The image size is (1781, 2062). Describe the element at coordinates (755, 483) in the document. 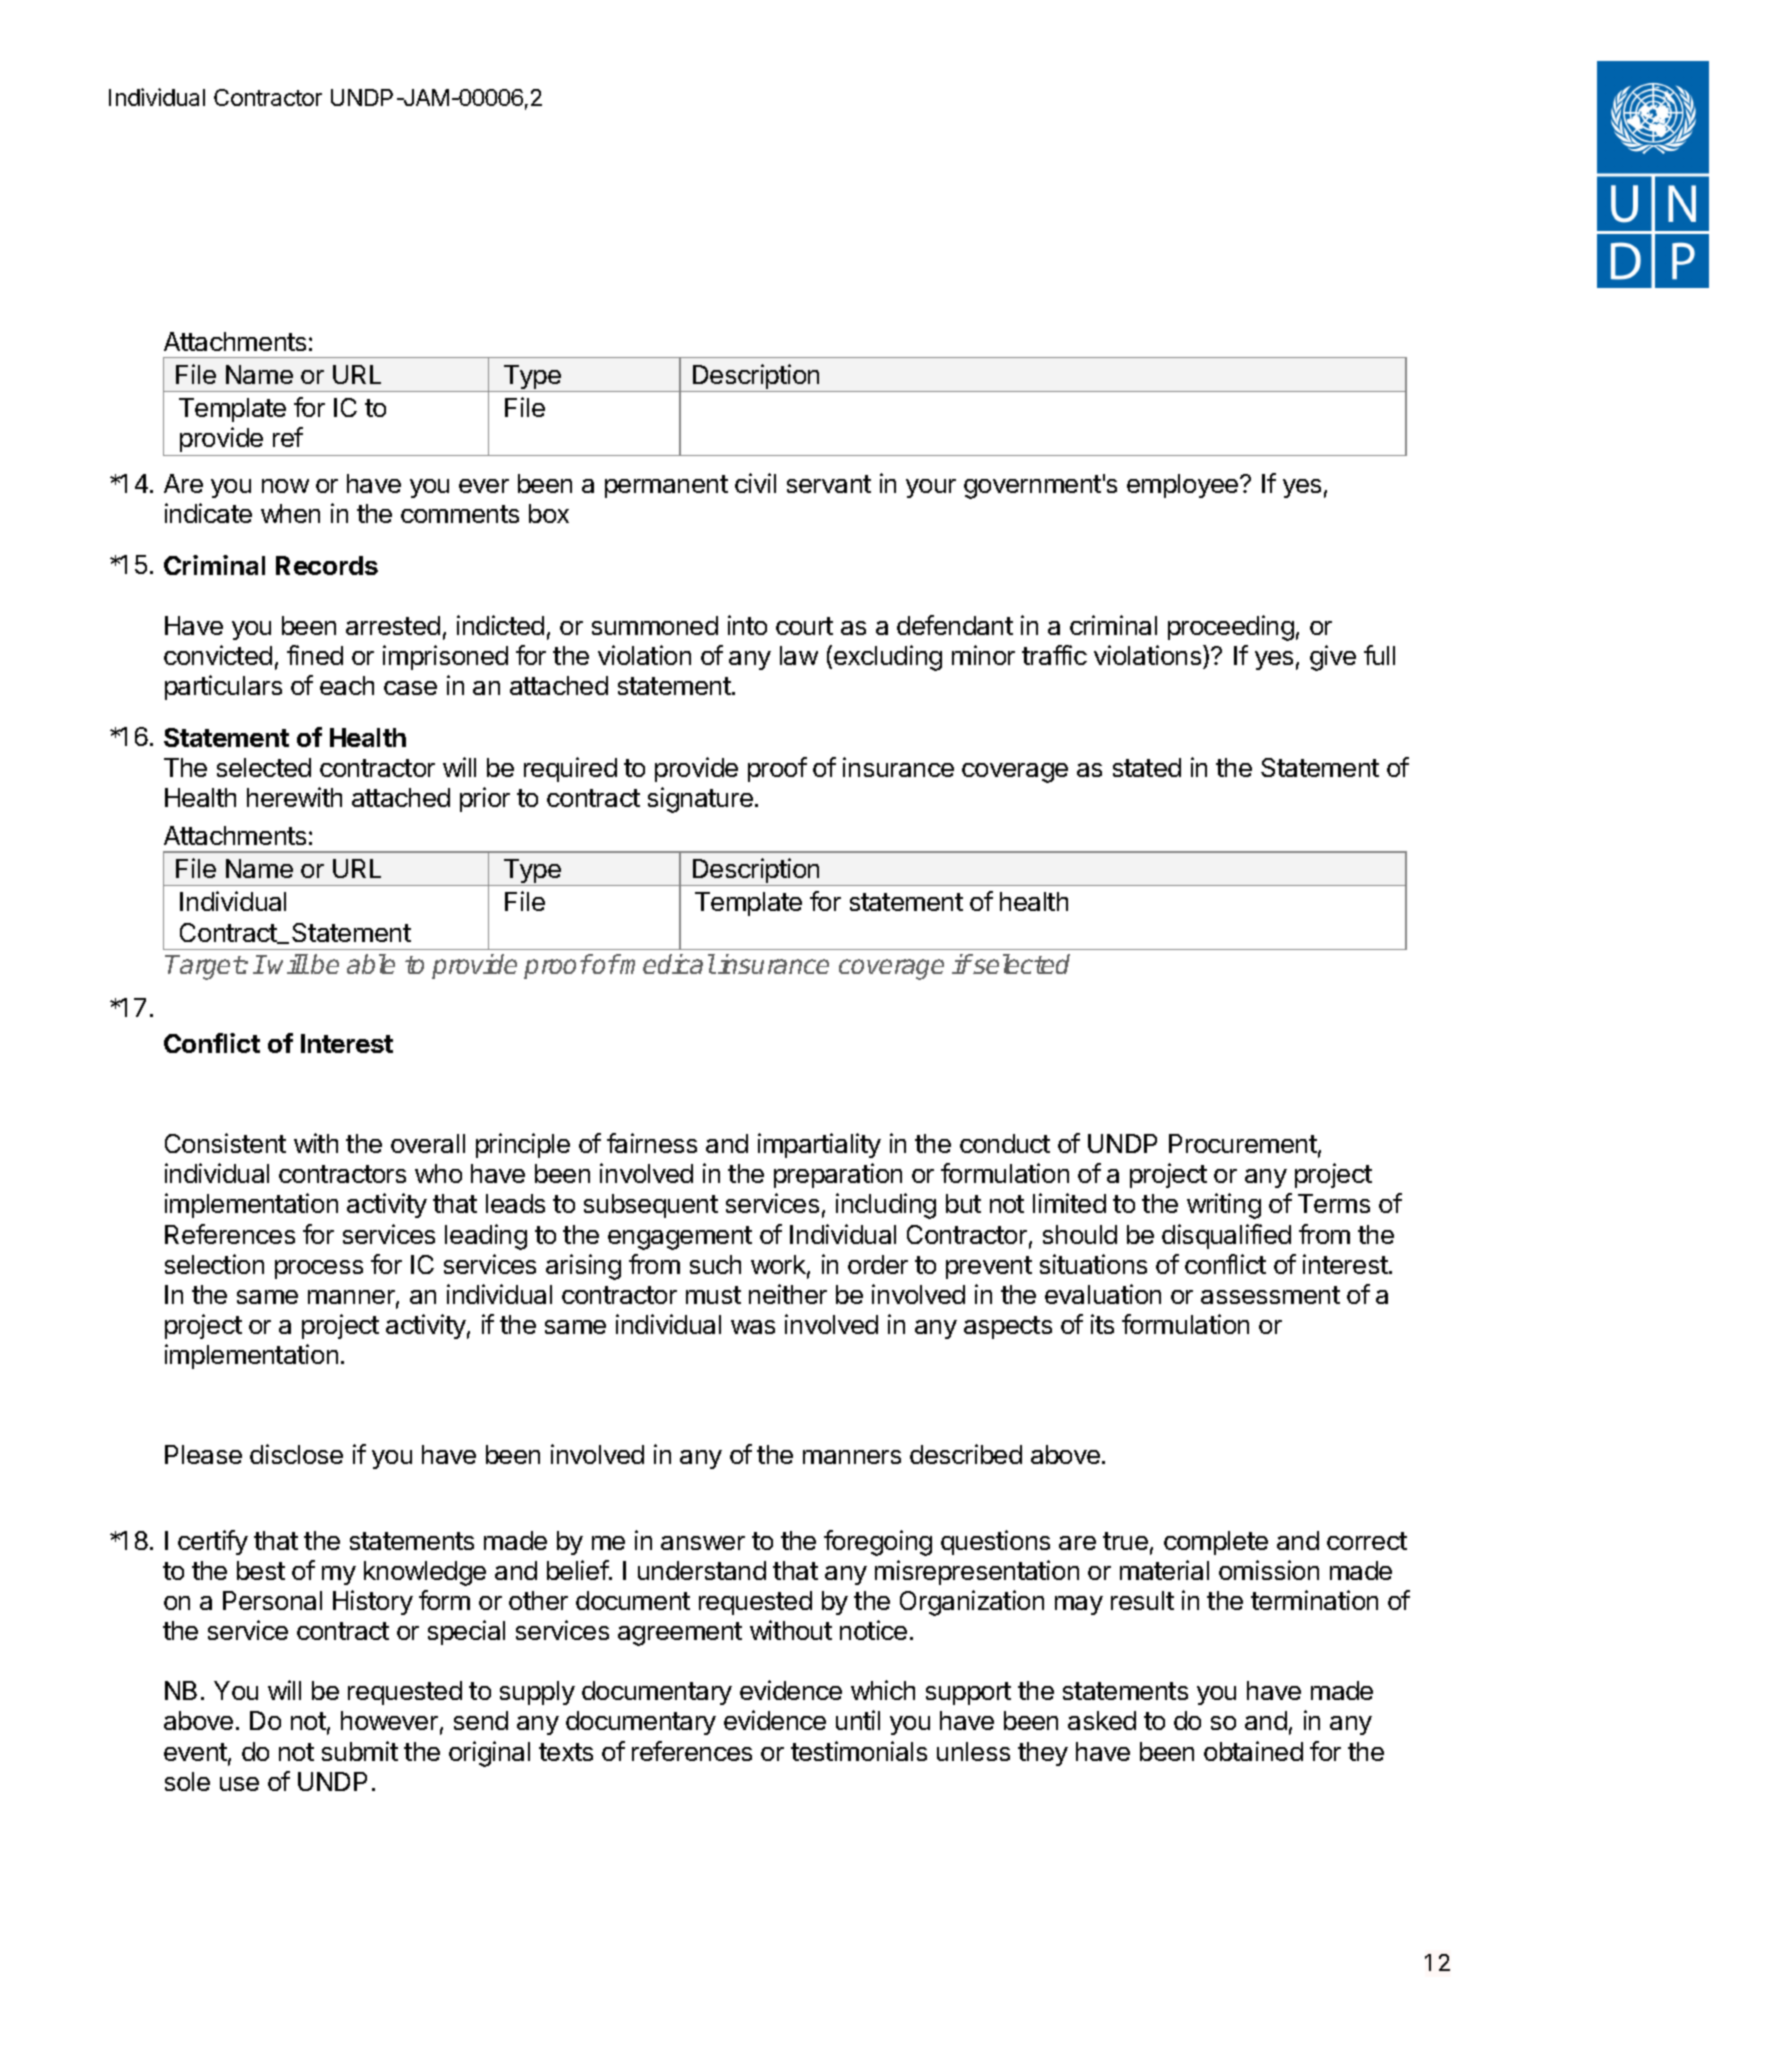

I see `civil` at that location.
